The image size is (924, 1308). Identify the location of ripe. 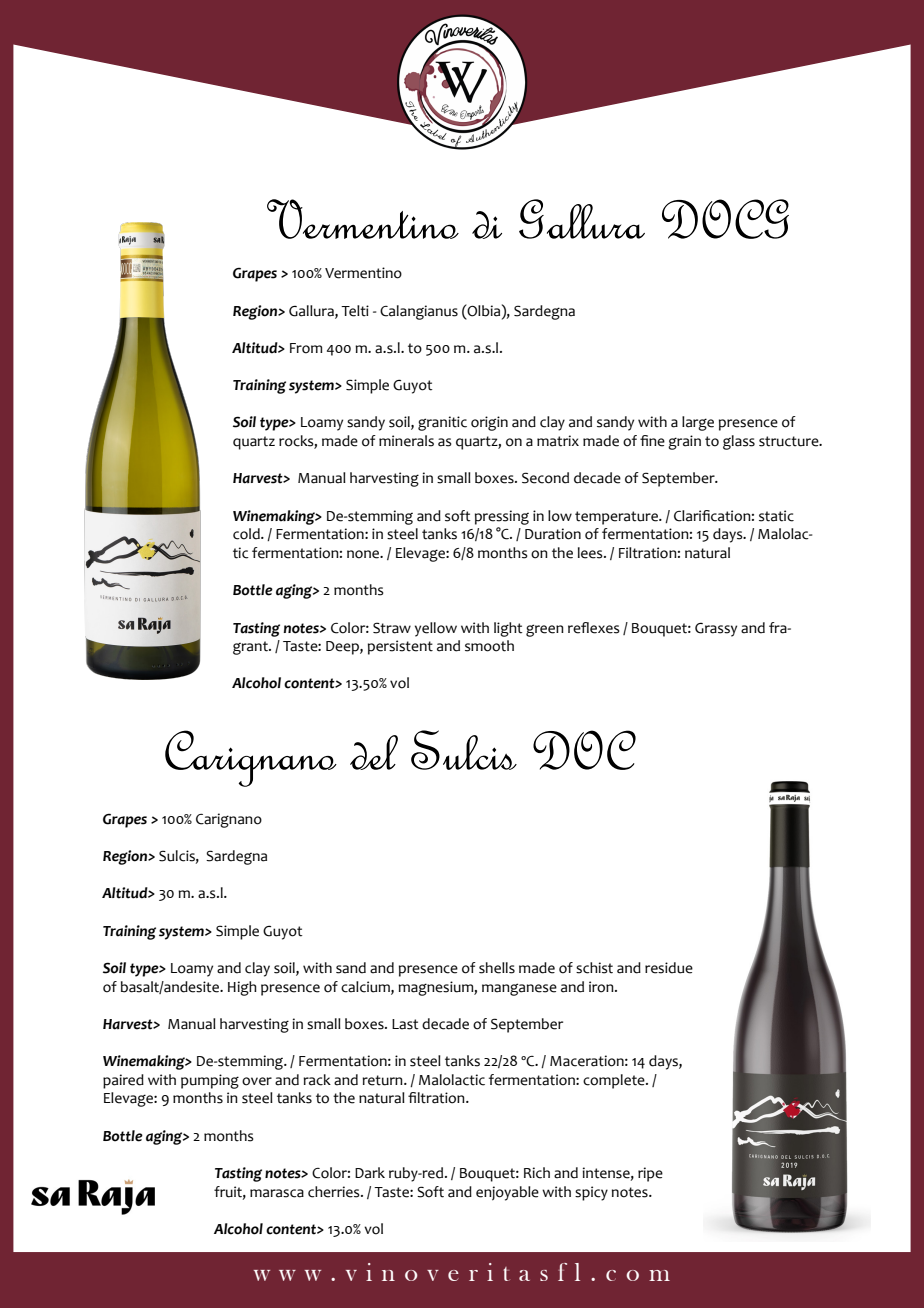
(650, 1174).
